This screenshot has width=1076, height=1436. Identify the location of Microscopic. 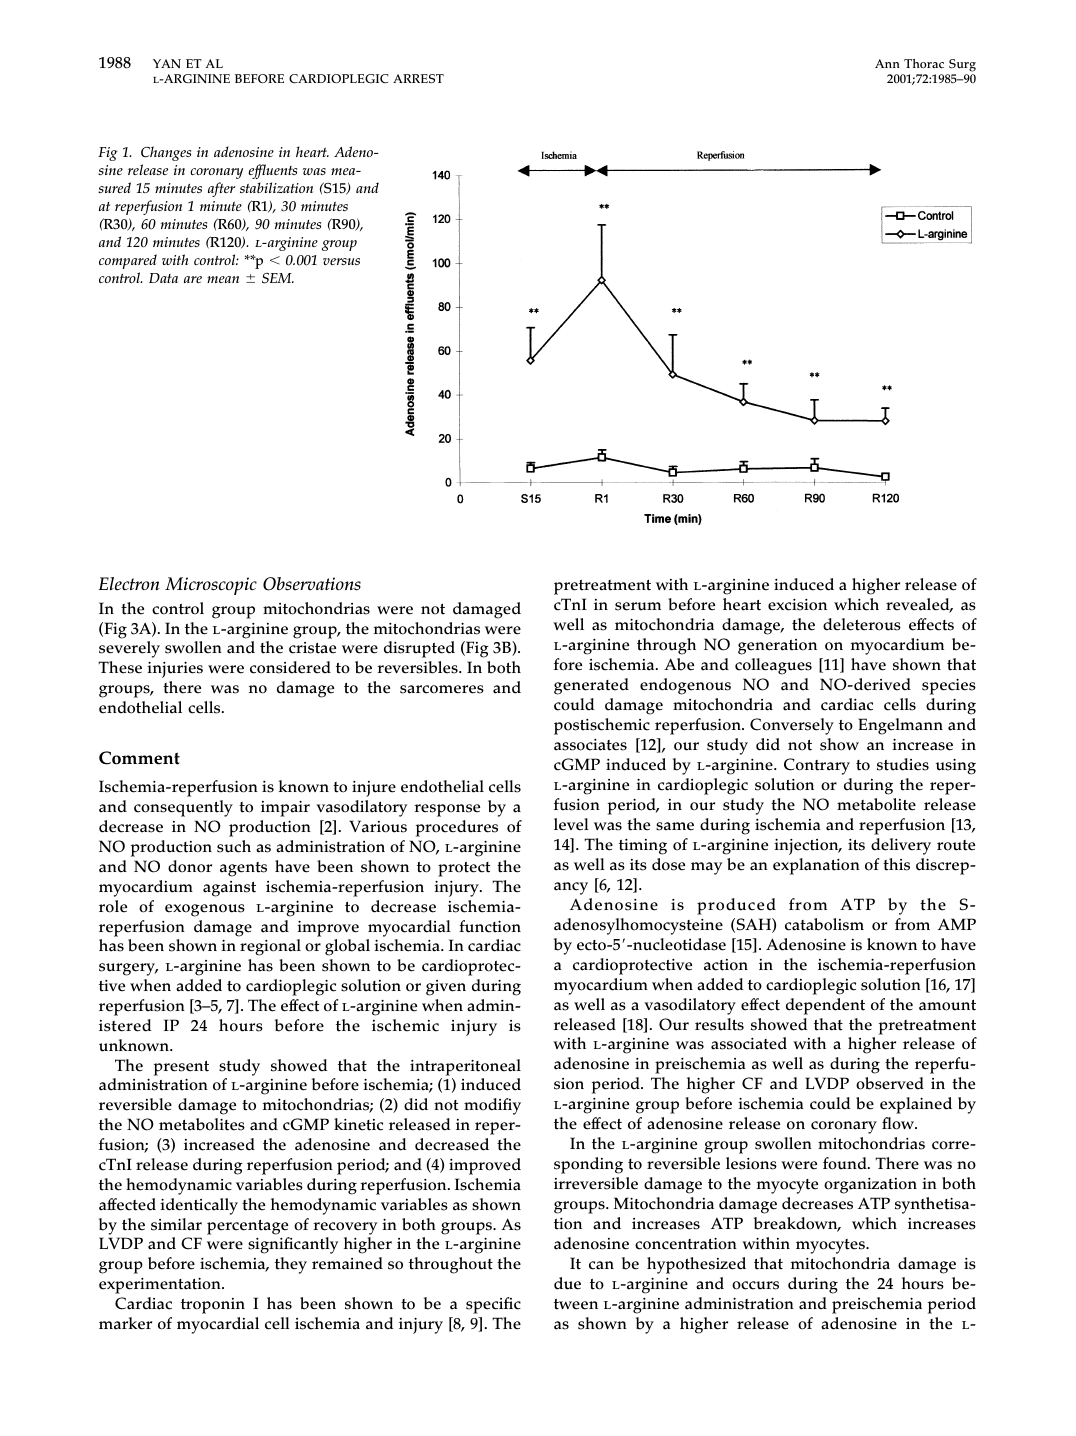
(211, 586).
